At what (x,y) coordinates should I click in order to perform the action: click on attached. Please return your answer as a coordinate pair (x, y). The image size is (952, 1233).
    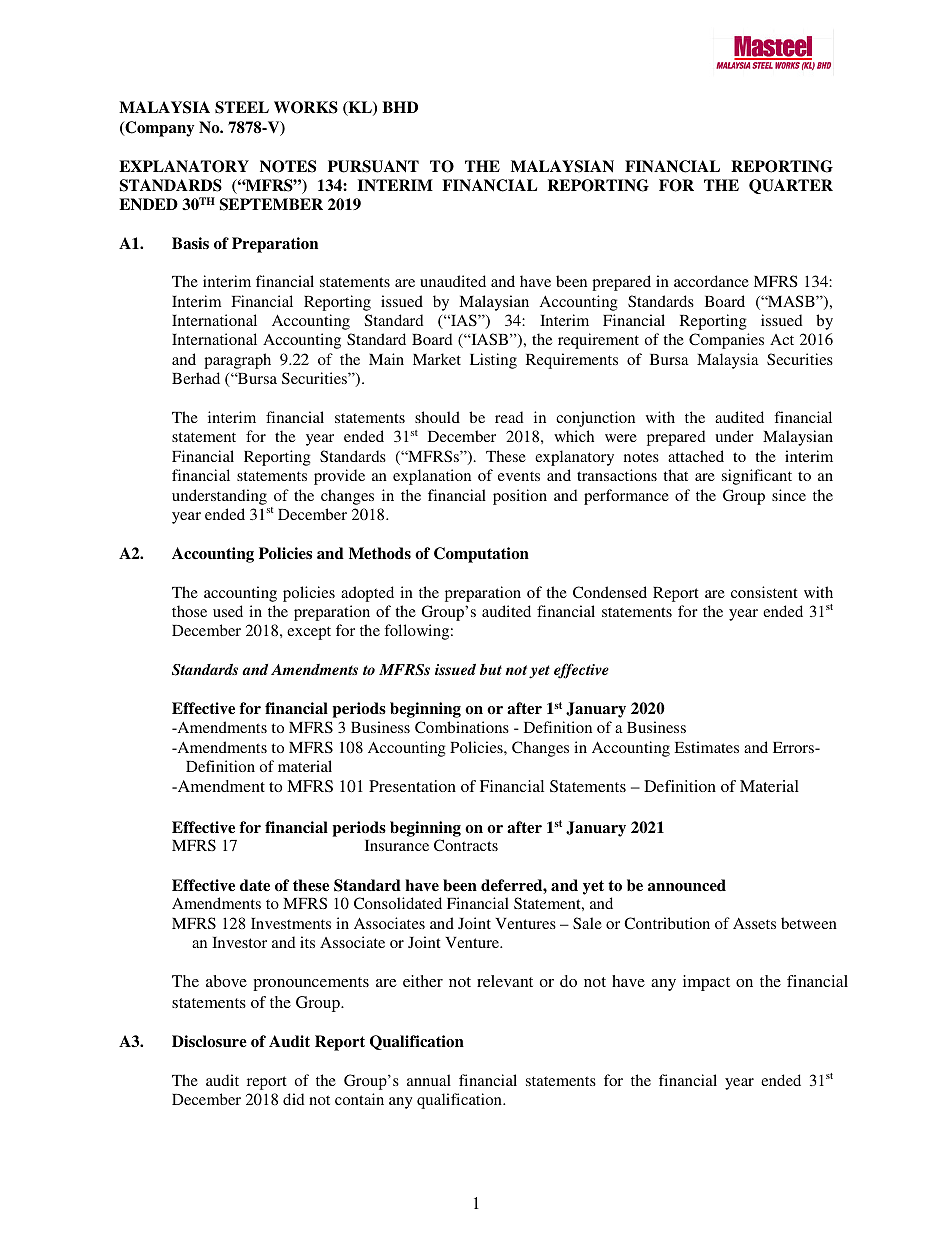
    Looking at the image, I should click on (696, 456).
